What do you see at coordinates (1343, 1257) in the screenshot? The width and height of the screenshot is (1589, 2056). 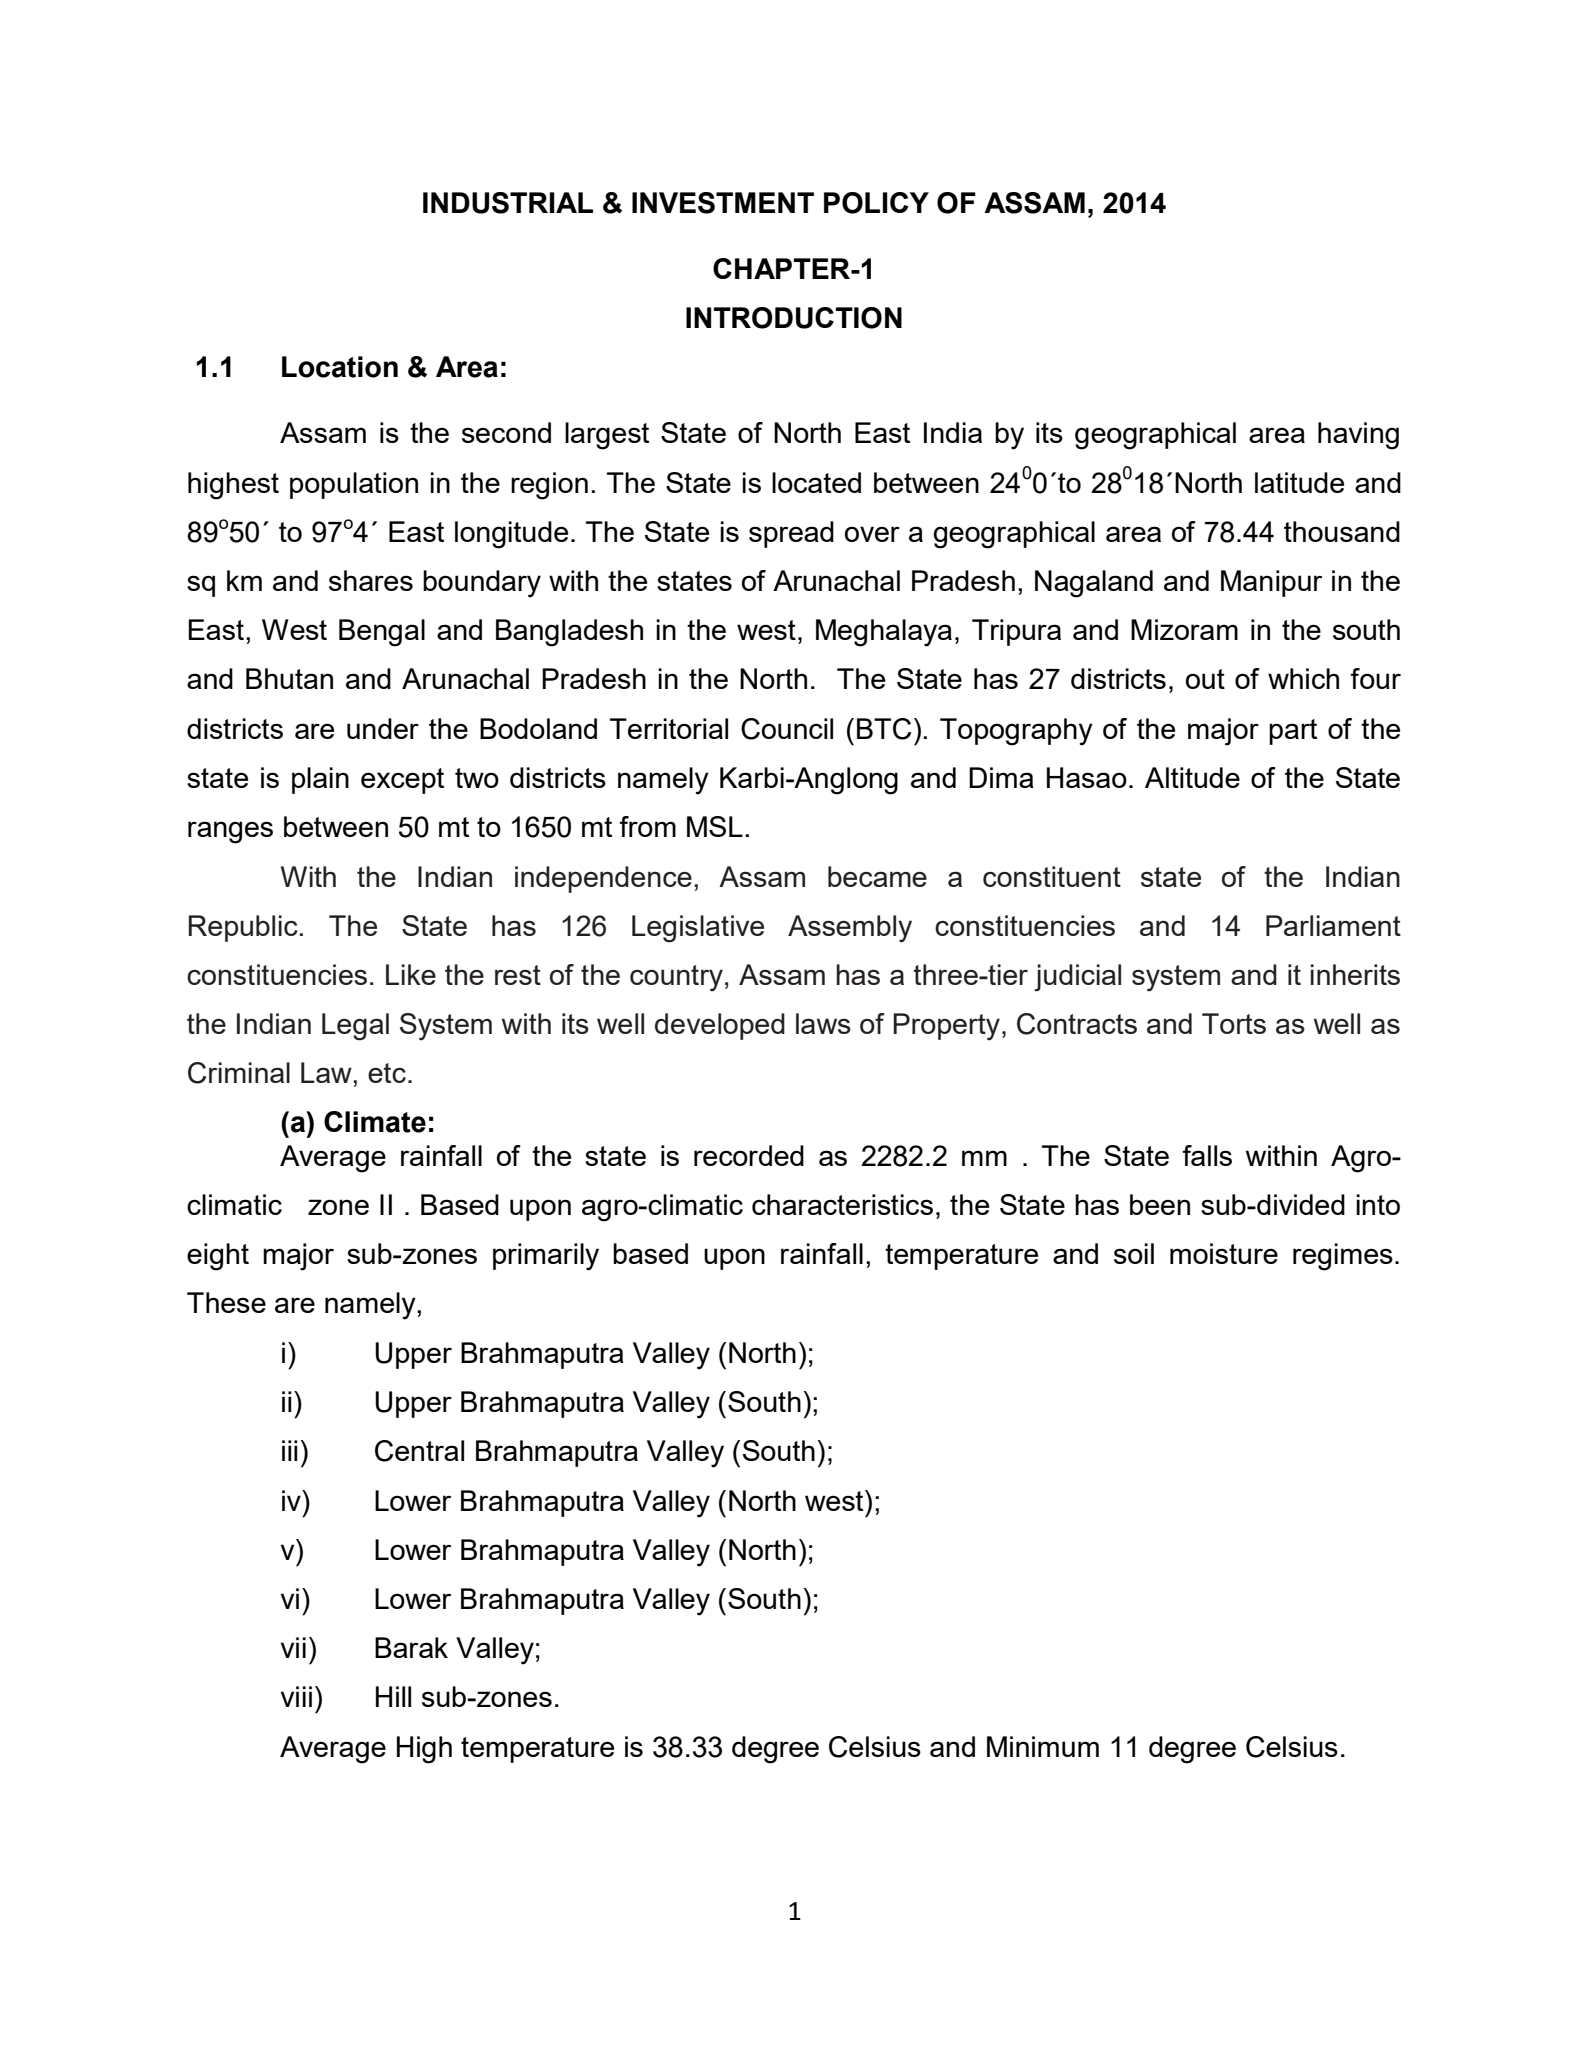 I see `regimes` at bounding box center [1343, 1257].
